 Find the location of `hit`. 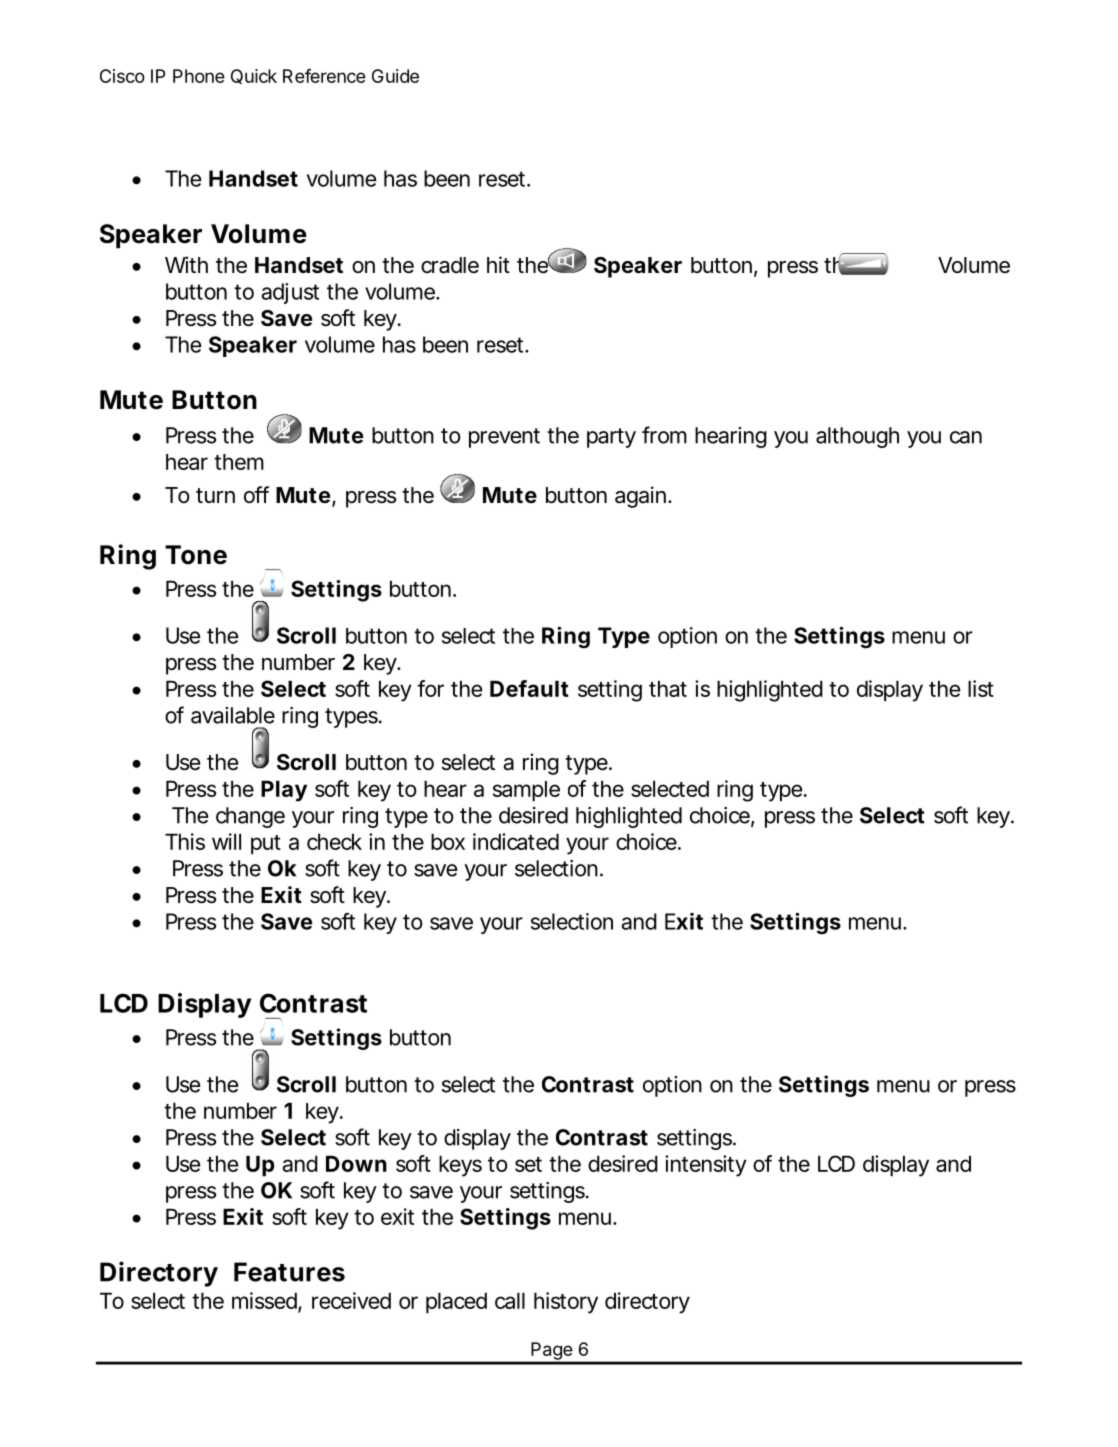

hit is located at coordinates (498, 264).
